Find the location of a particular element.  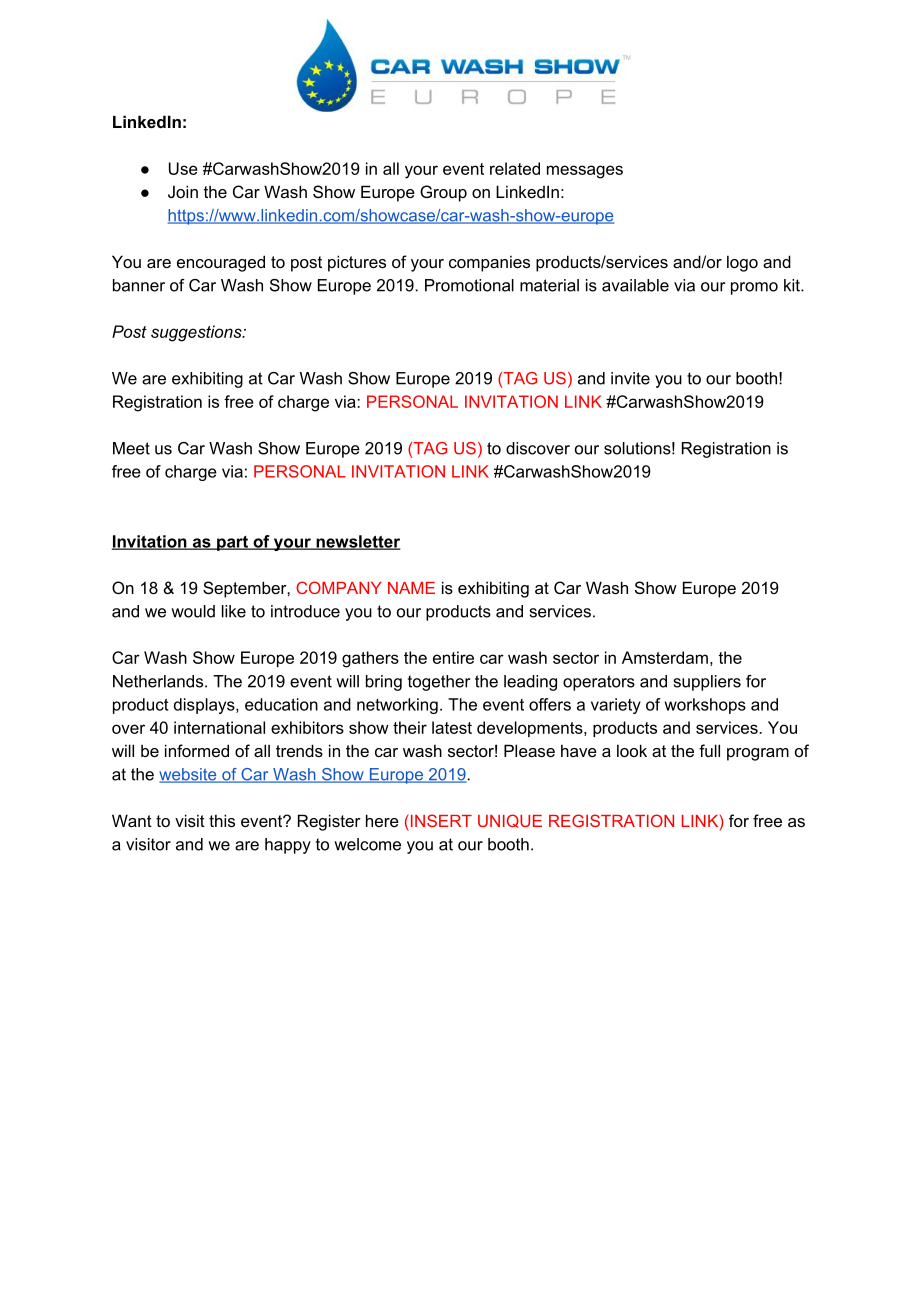

Group is located at coordinates (443, 193).
